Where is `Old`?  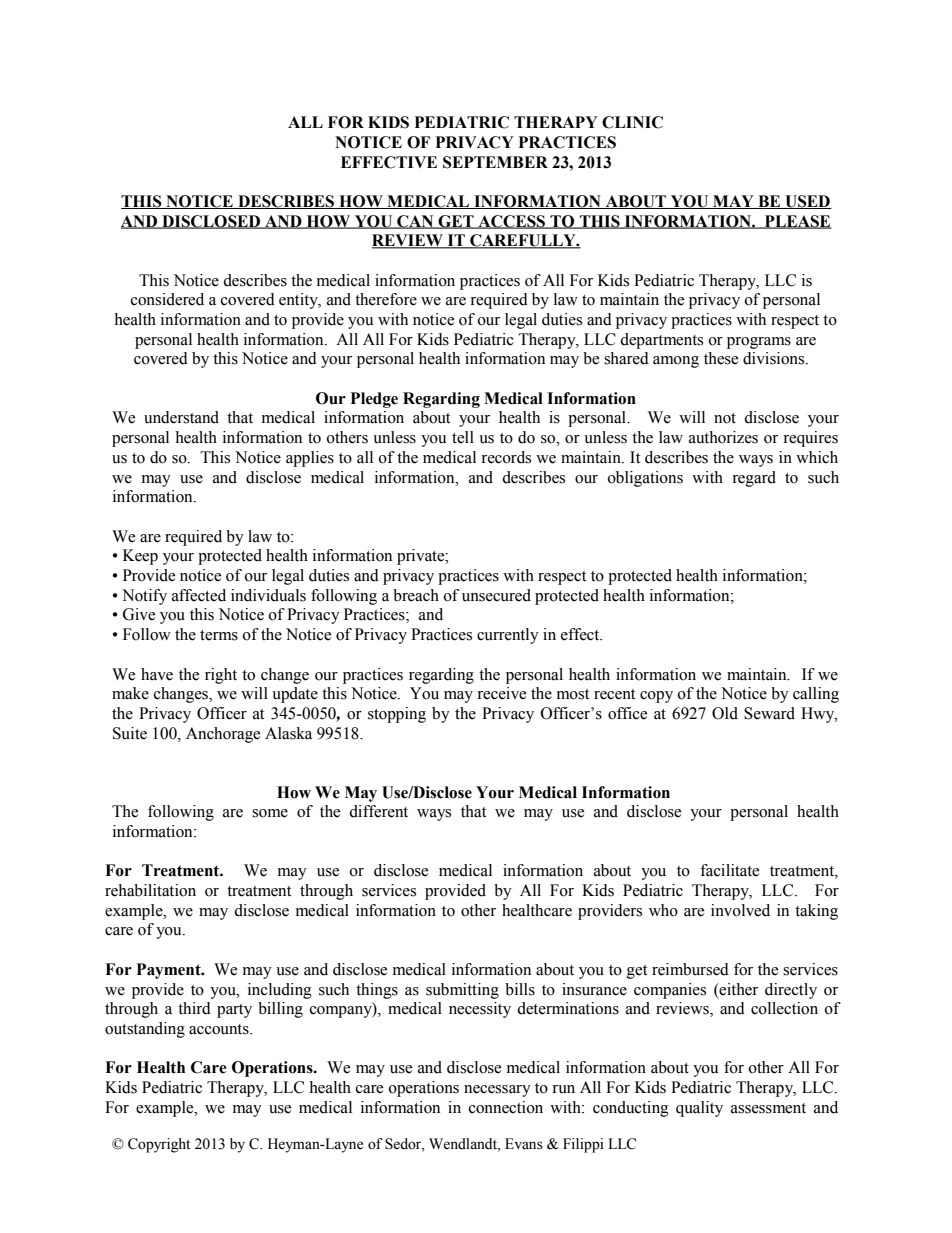 Old is located at coordinates (725, 713).
